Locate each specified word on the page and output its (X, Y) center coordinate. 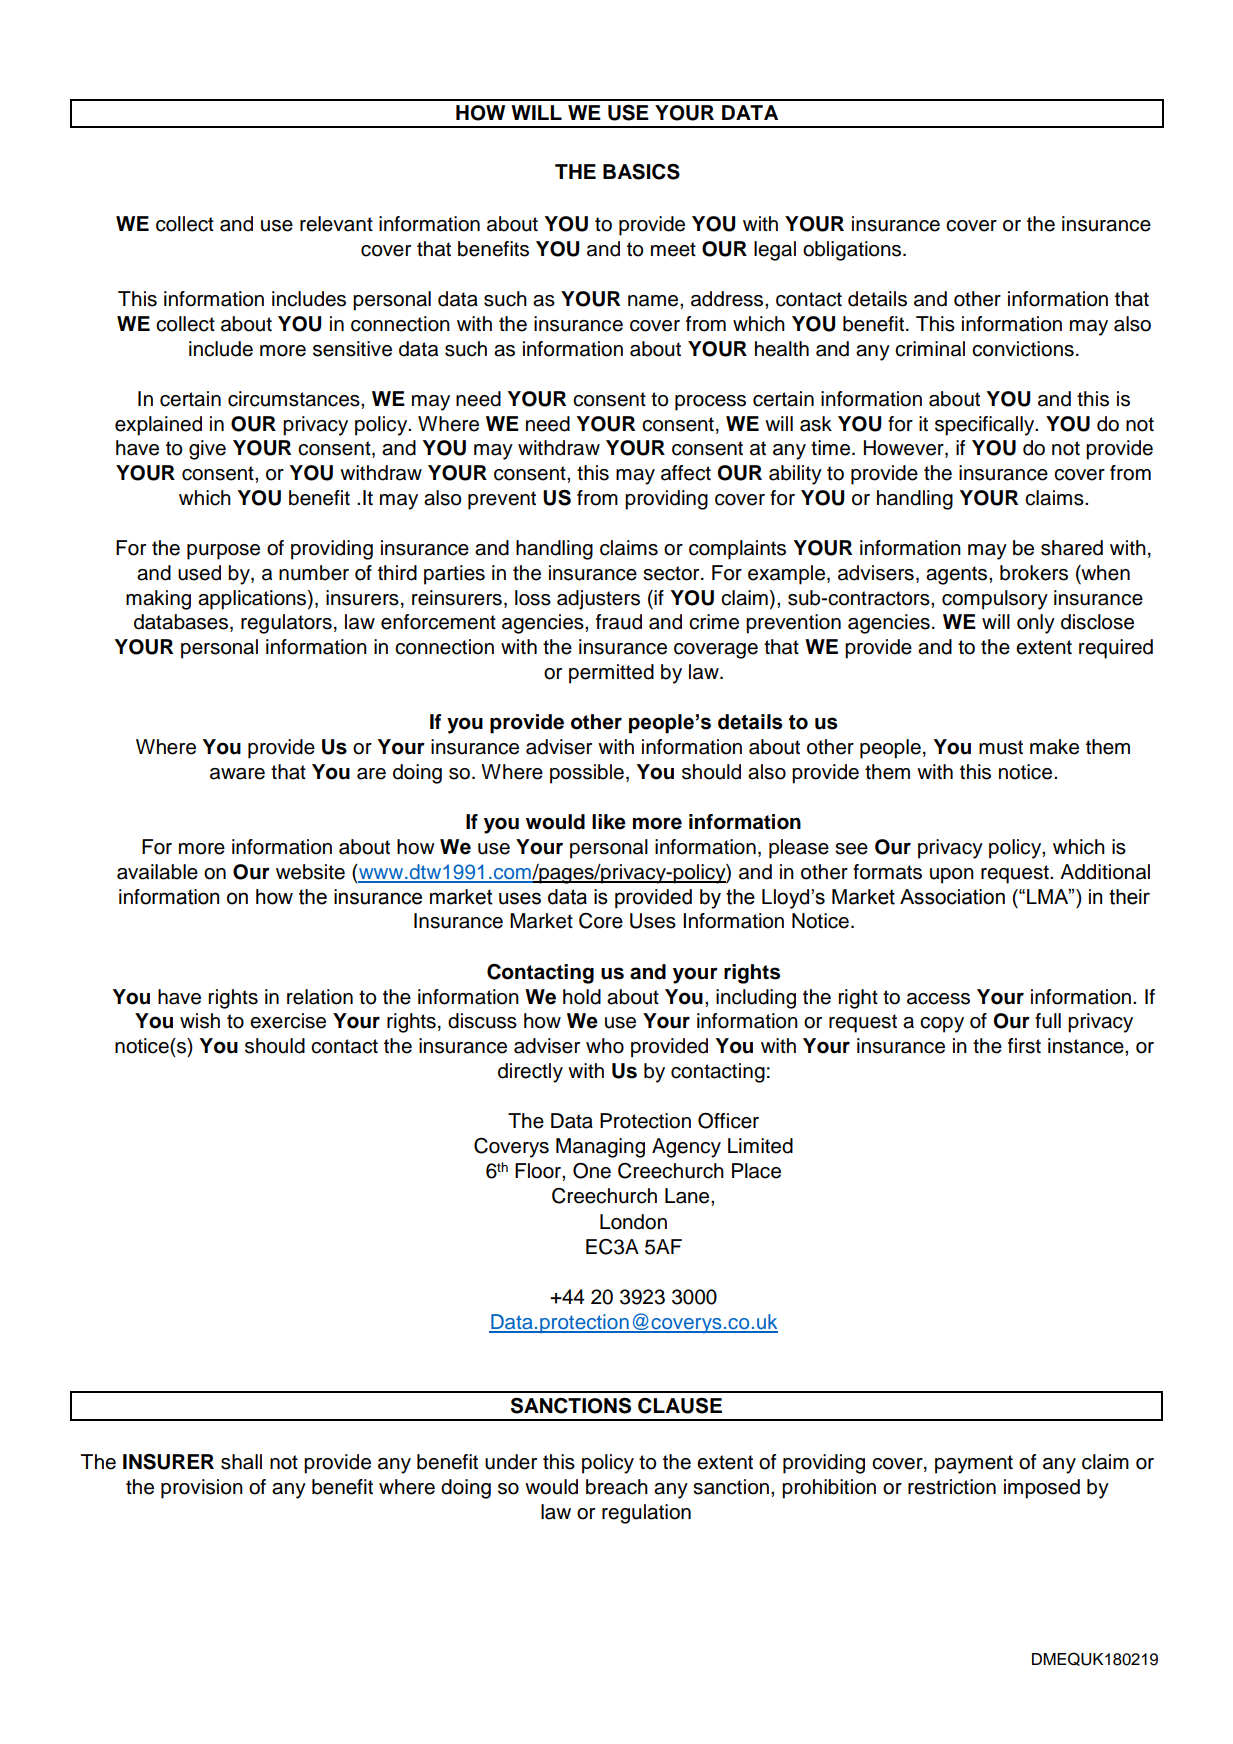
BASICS (641, 171)
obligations (853, 251)
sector (672, 573)
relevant (336, 224)
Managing (600, 1148)
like (609, 822)
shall (241, 1462)
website (310, 872)
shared (1072, 548)
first (1024, 1046)
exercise (288, 1021)
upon (952, 876)
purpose (223, 552)
